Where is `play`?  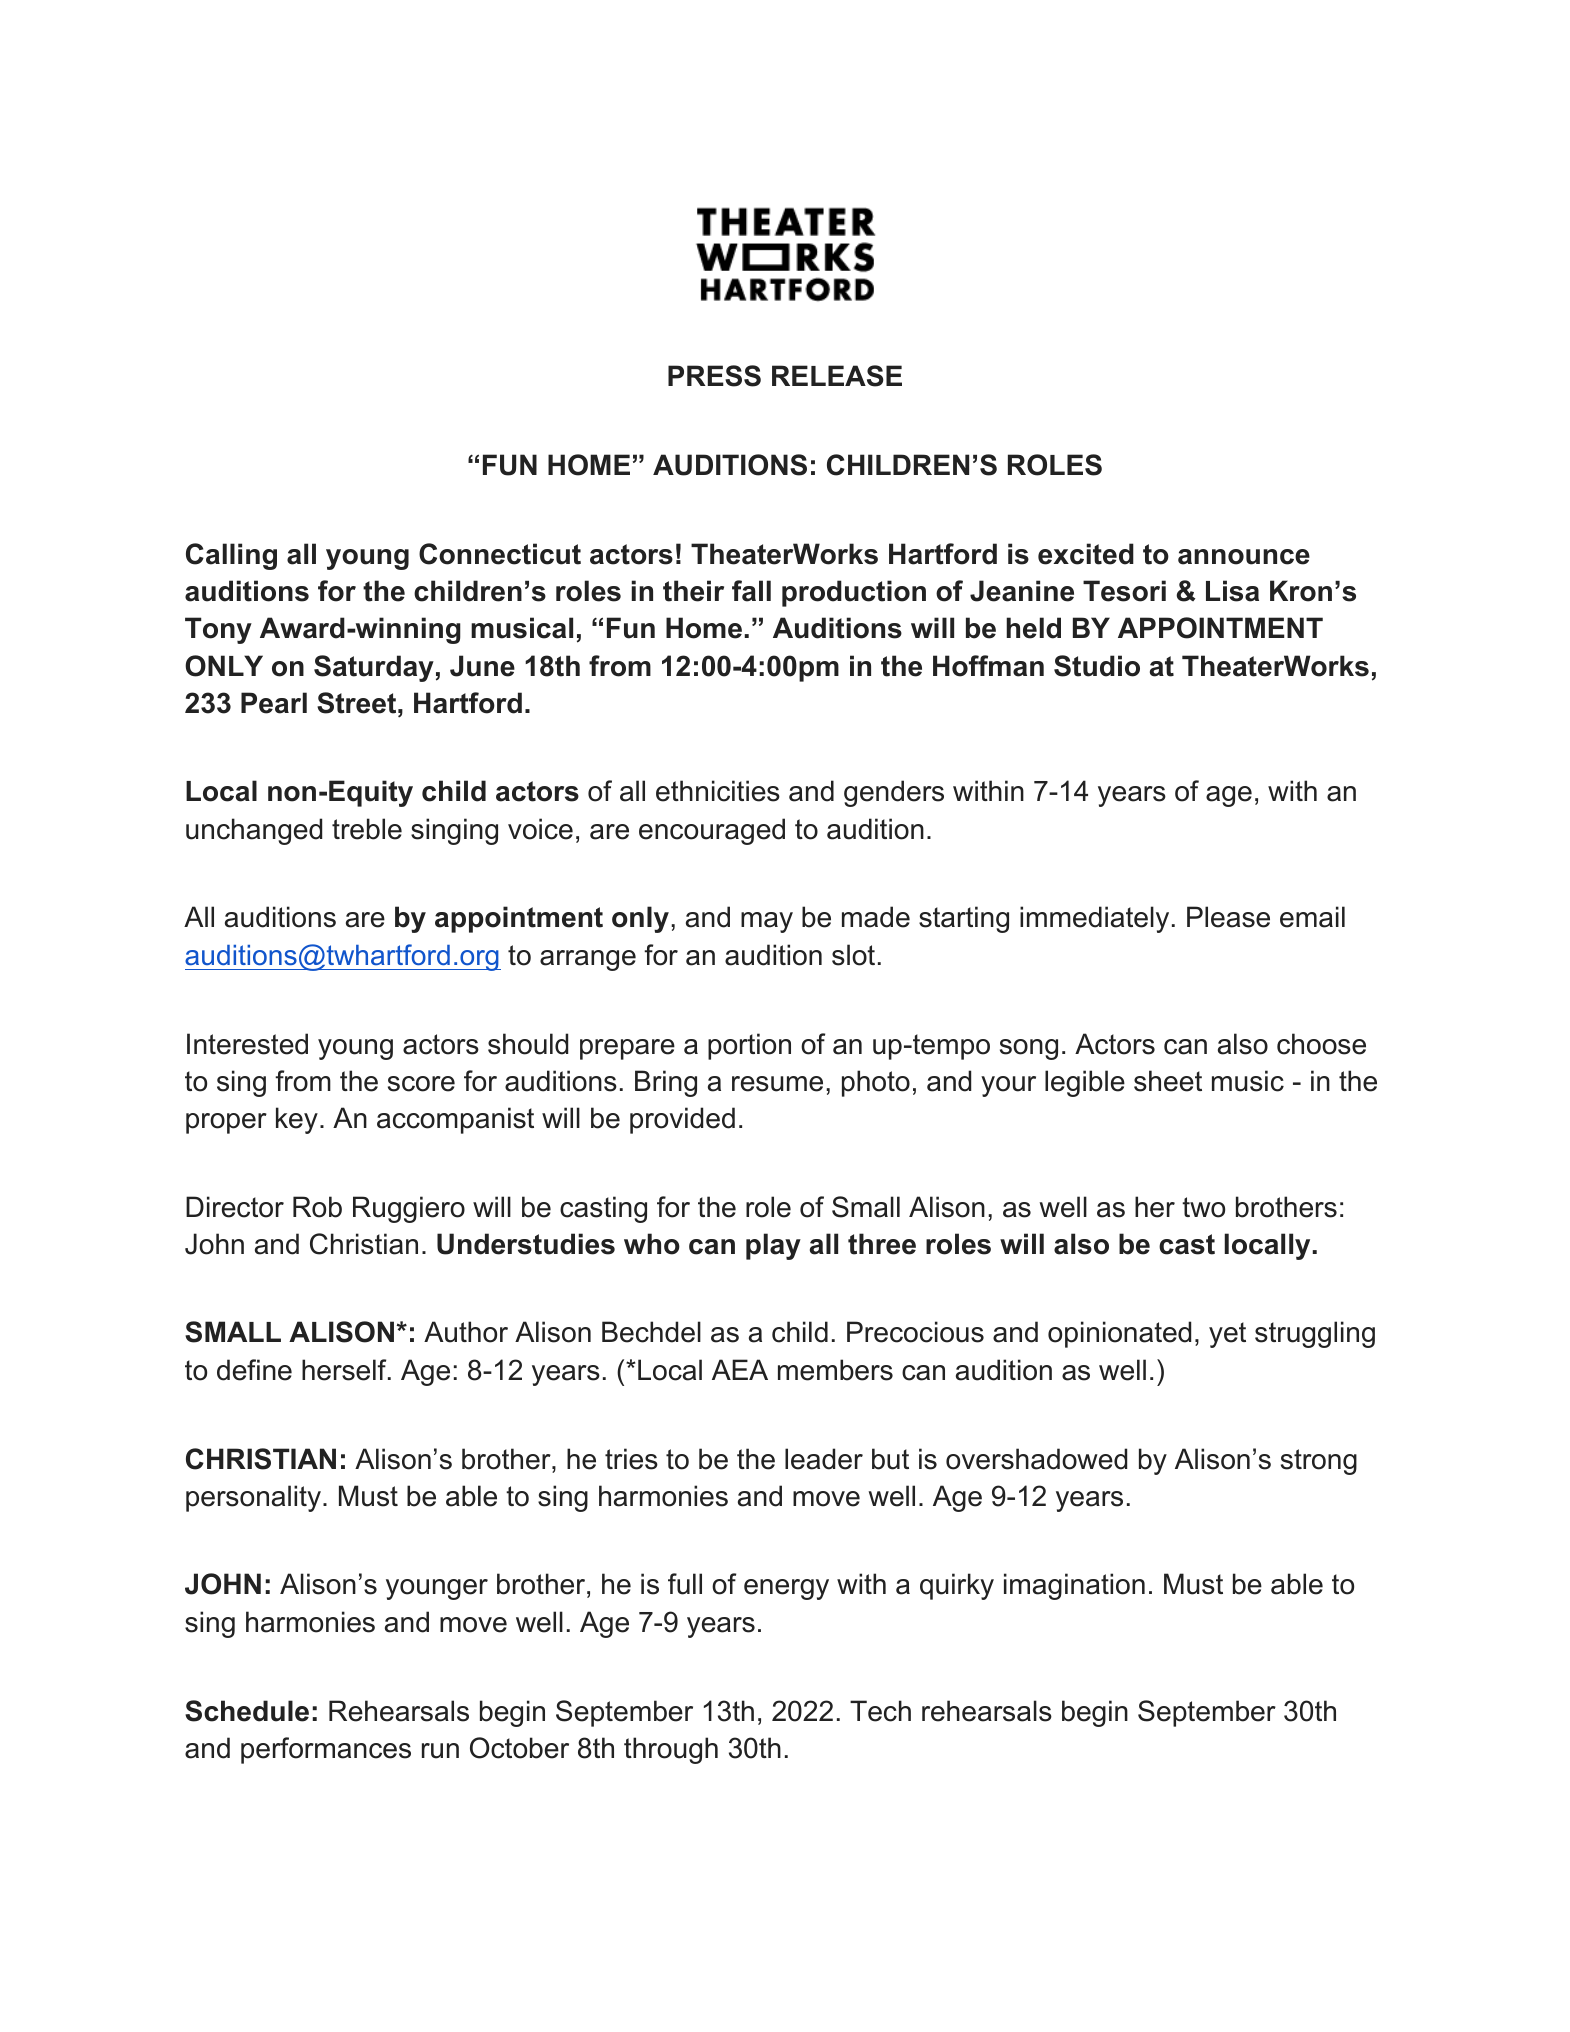
play is located at coordinates (773, 1246).
